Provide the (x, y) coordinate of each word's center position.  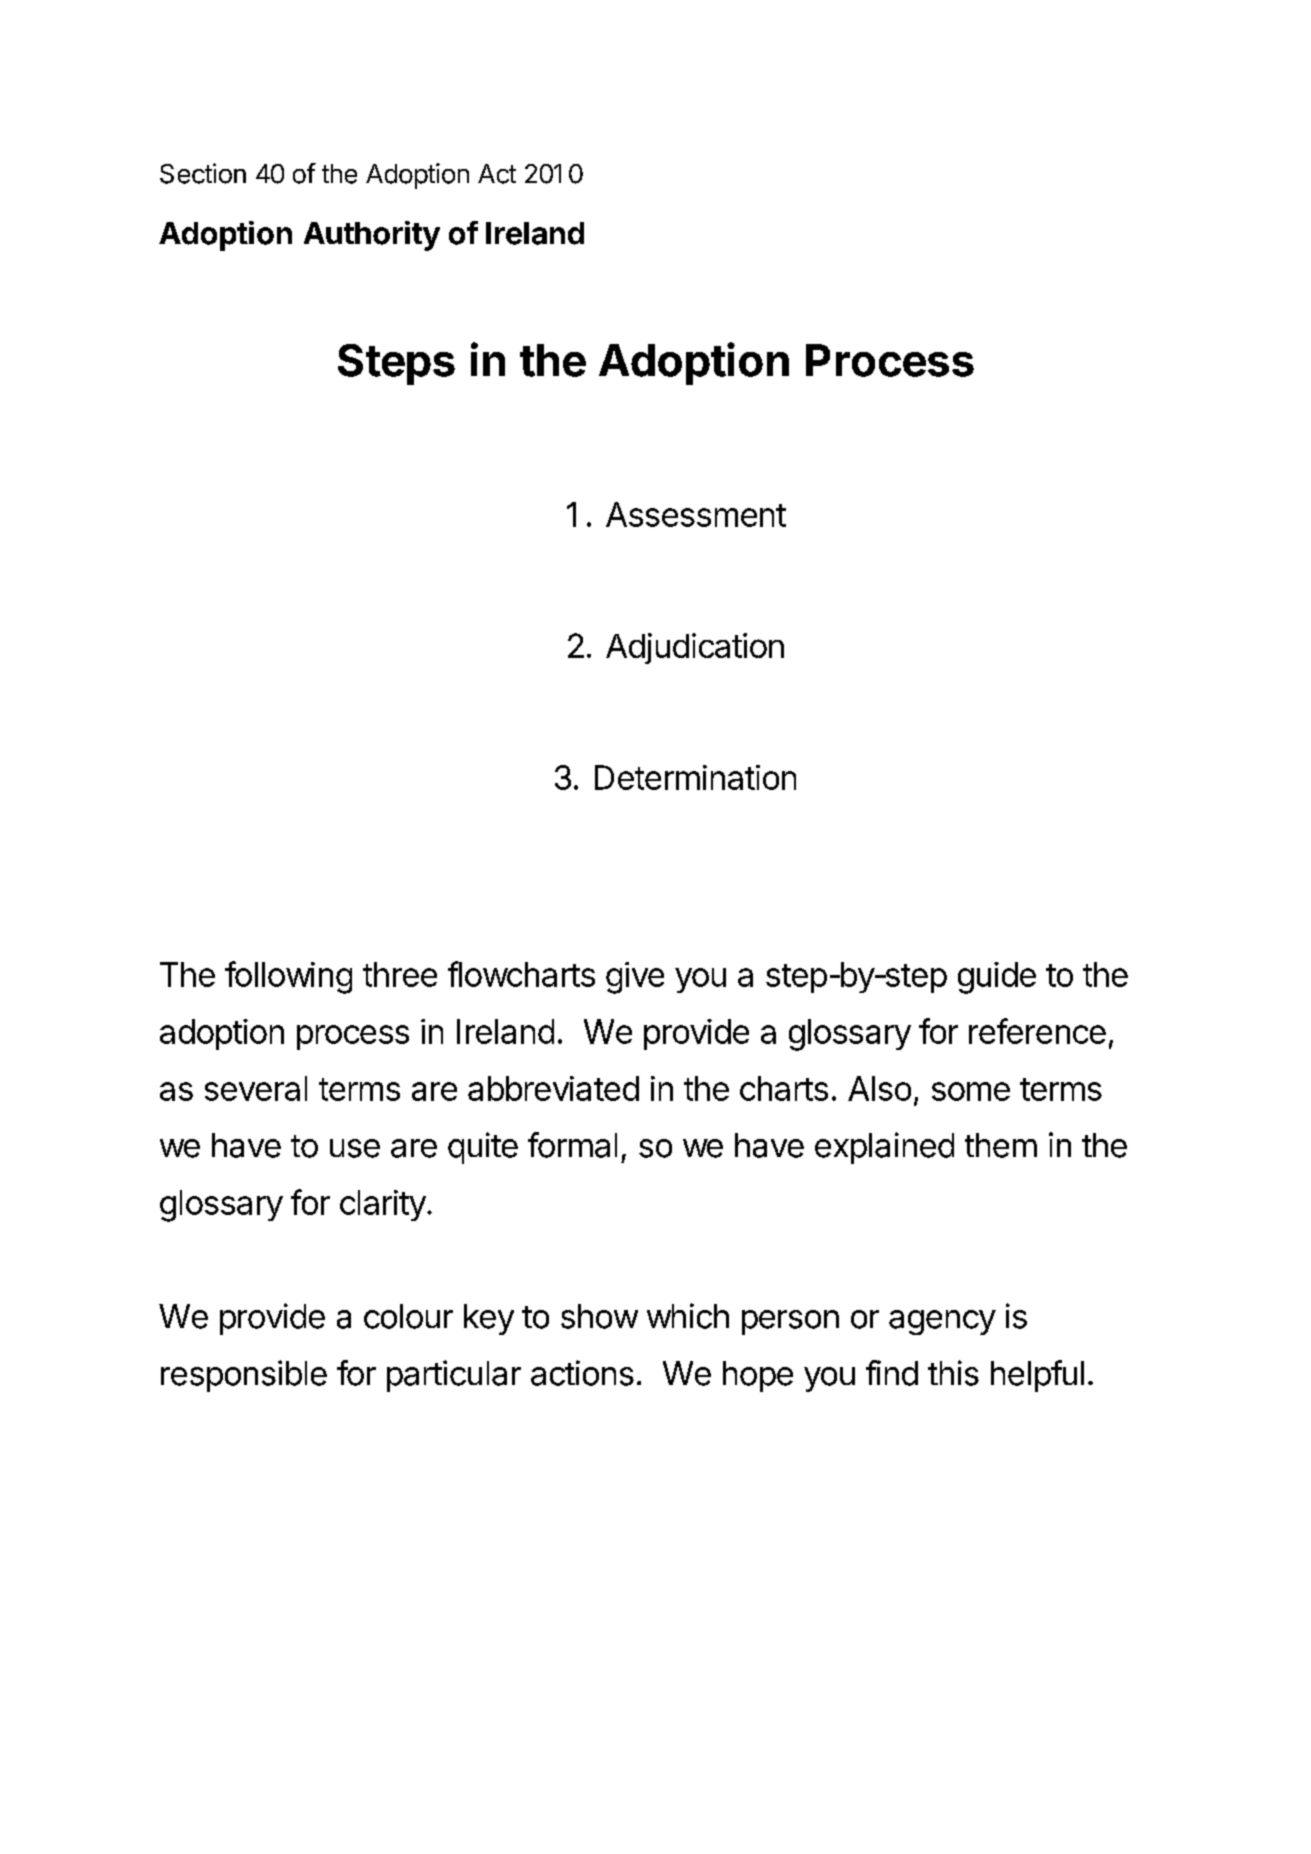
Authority (372, 236)
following (288, 977)
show (599, 1316)
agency (942, 1322)
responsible (244, 1376)
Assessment (696, 514)
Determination (695, 777)
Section (203, 173)
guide (997, 978)
